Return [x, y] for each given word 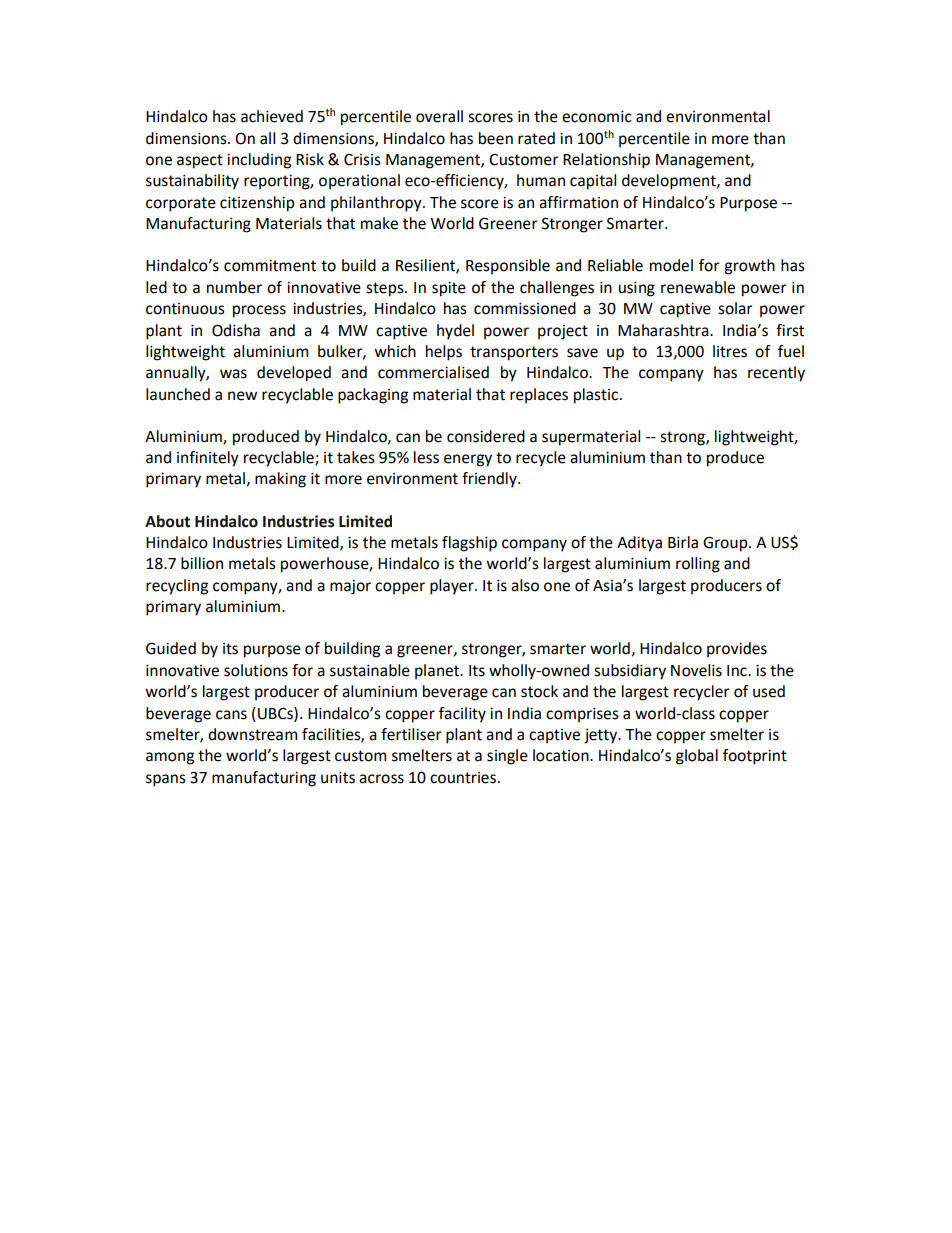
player [453, 587]
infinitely [208, 459]
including [259, 161]
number [234, 287]
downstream [252, 734]
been [496, 138]
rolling [698, 565]
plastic [597, 396]
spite [449, 289]
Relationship [606, 161]
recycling [177, 587]
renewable [698, 287]
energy [468, 460]
